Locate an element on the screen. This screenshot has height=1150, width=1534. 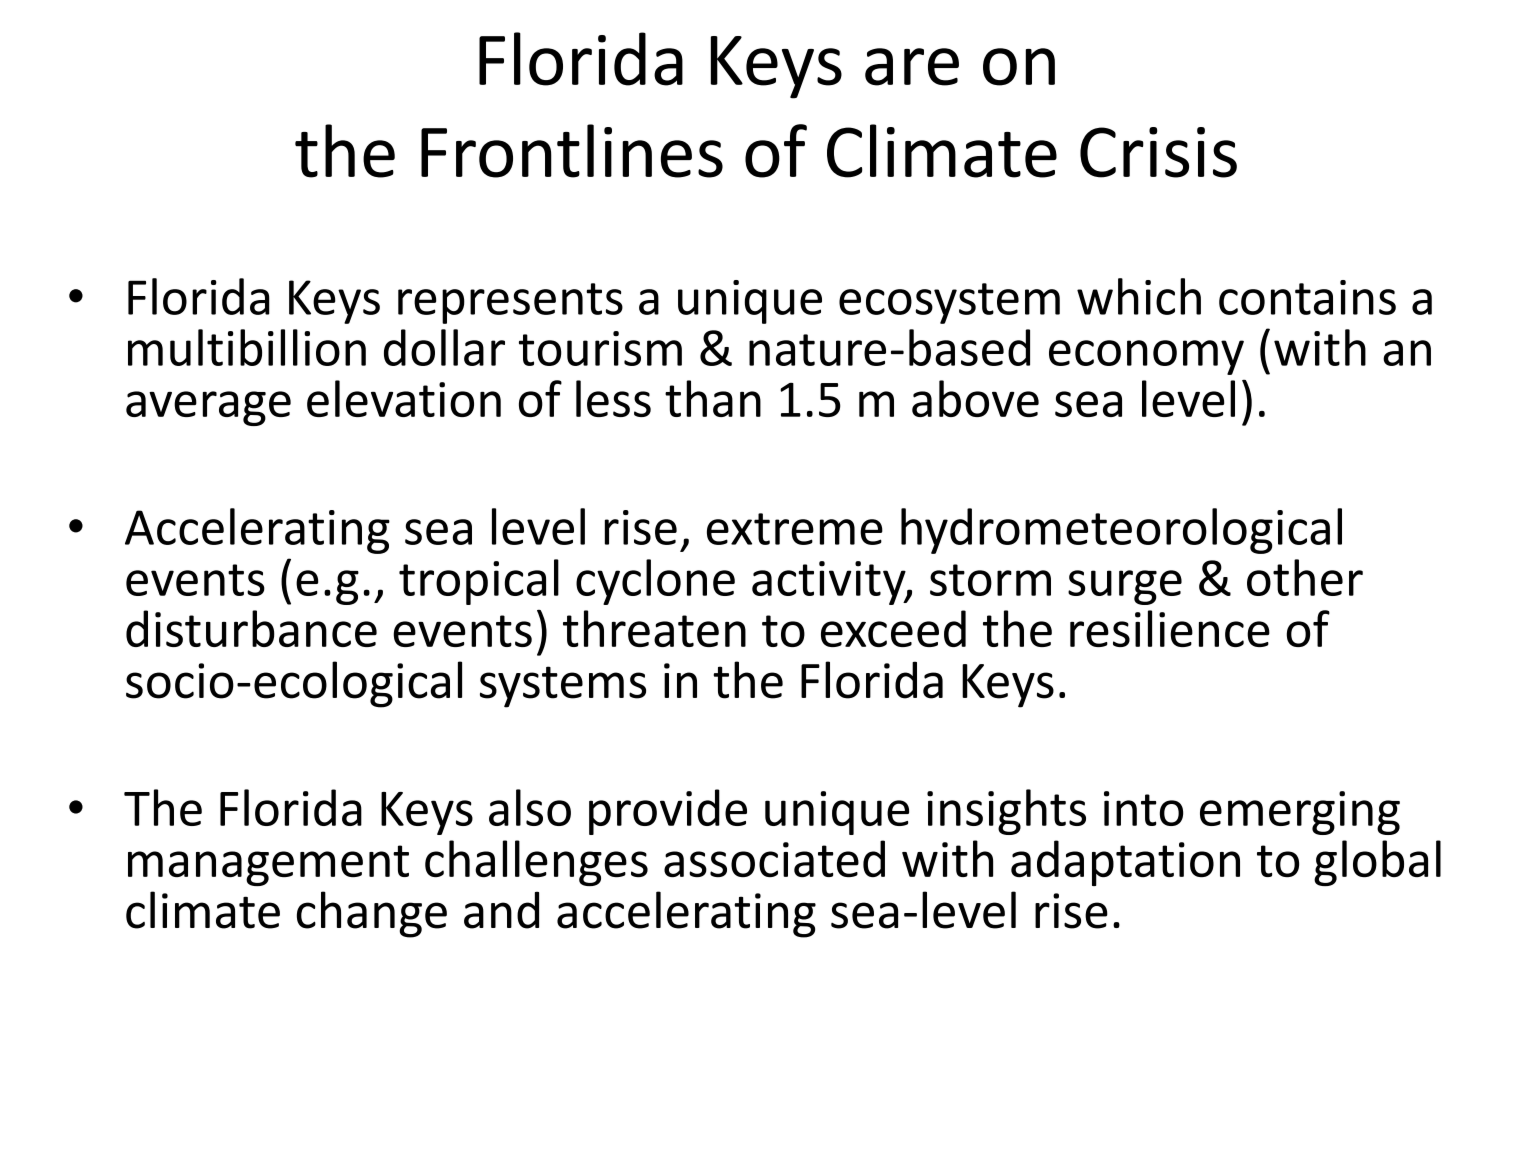
economy is located at coordinates (1146, 357).
